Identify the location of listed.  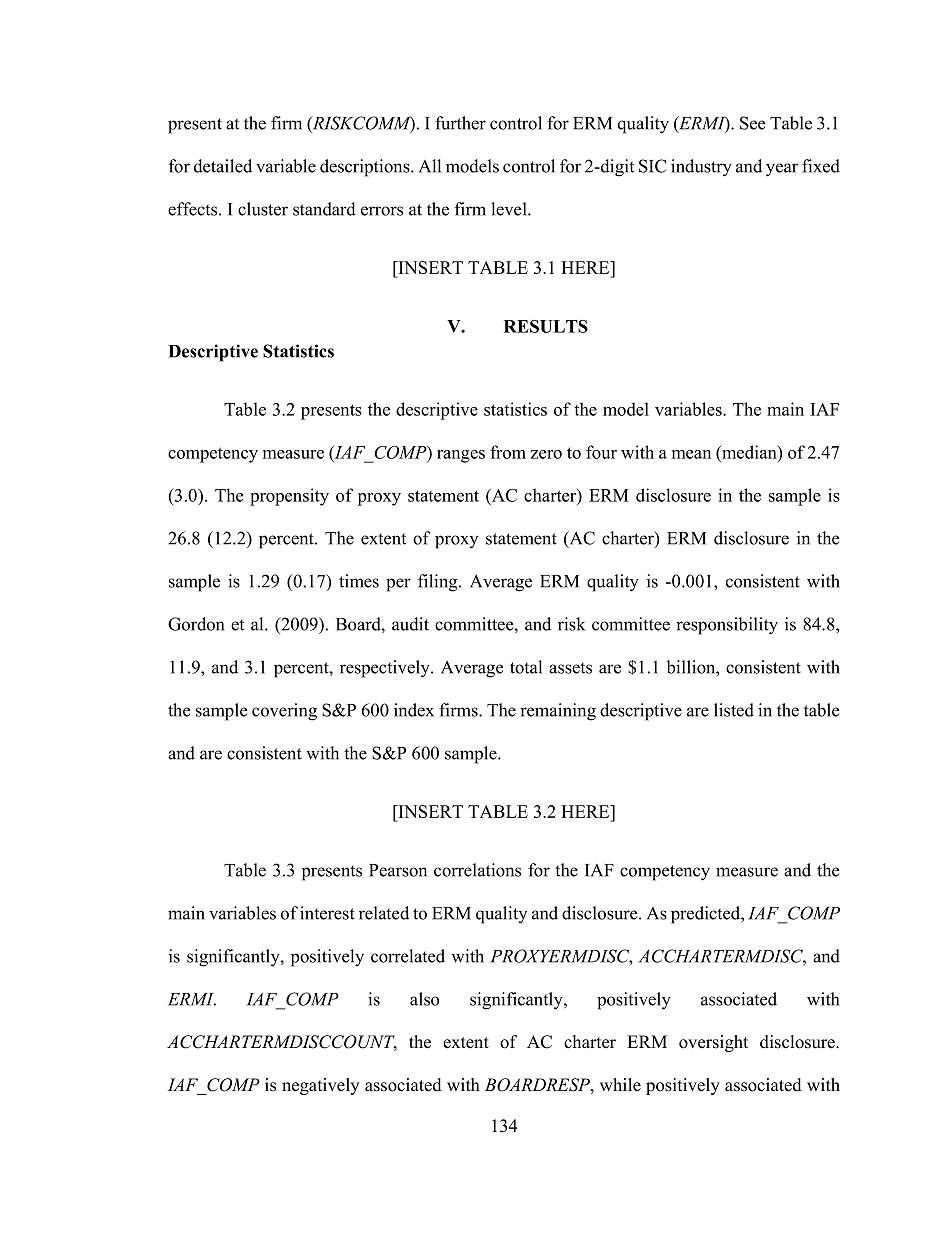
(734, 710).
